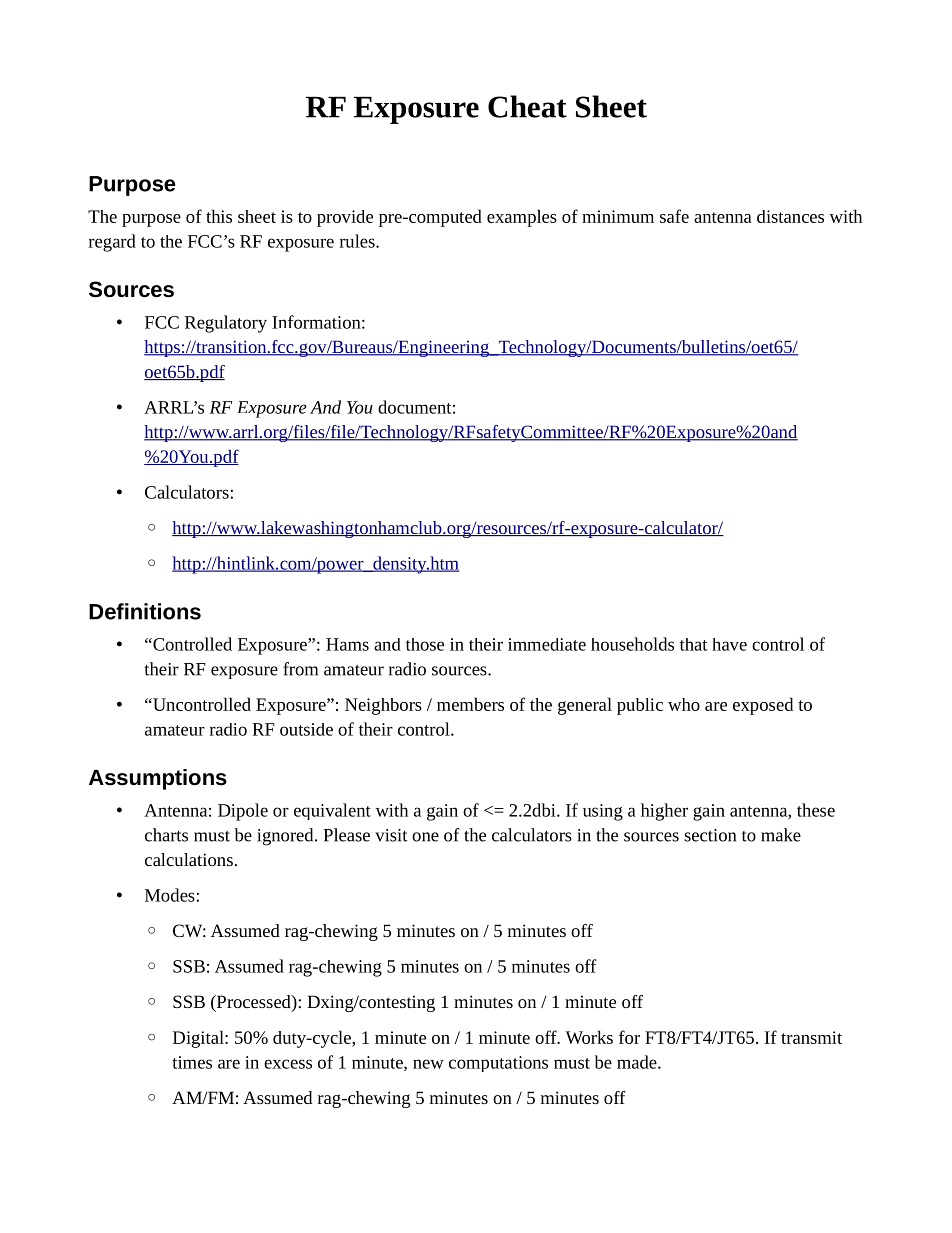 The height and width of the document is (1233, 952). Describe the element at coordinates (158, 779) in the document. I see `Assumptions` at that location.
